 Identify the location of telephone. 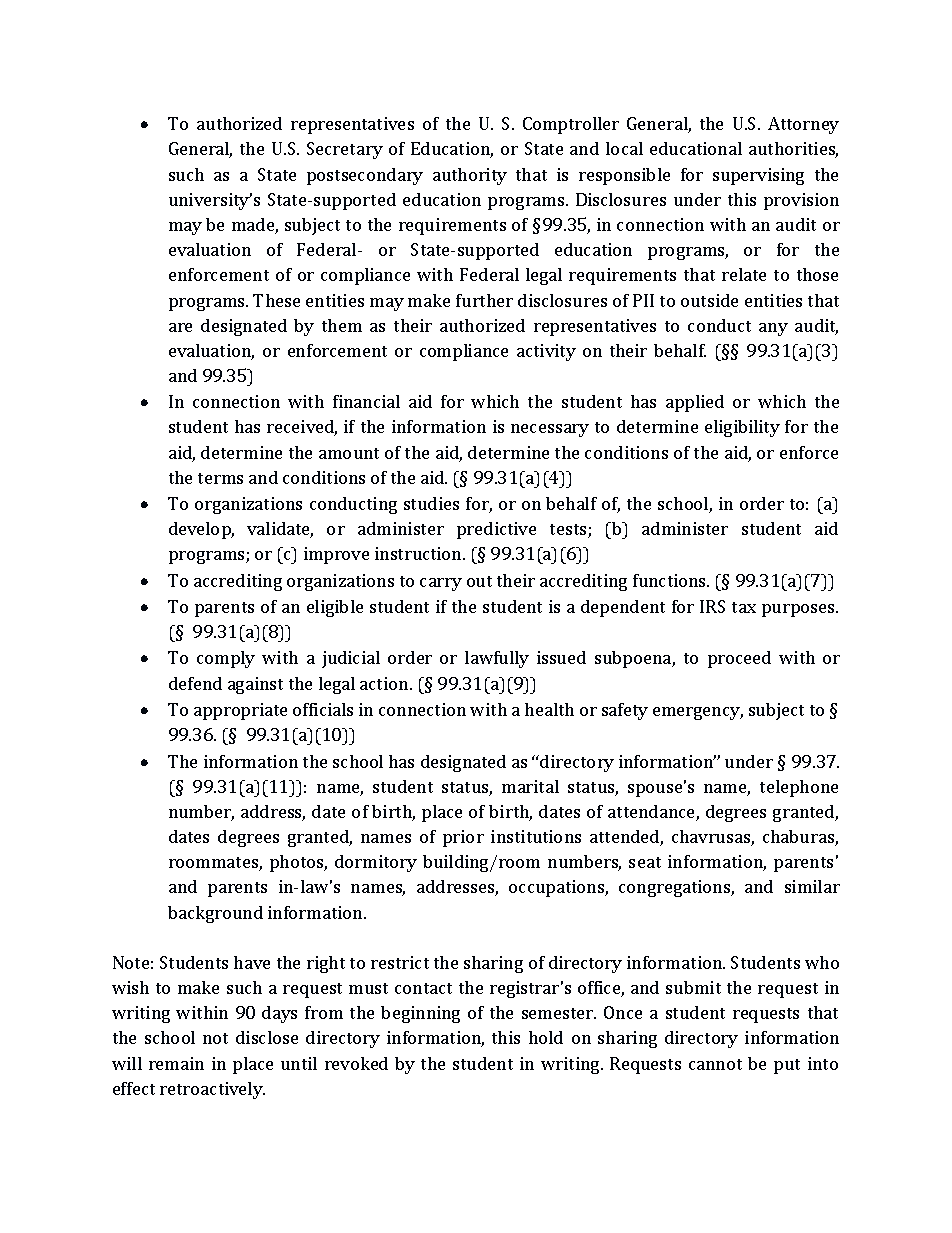
(799, 788).
